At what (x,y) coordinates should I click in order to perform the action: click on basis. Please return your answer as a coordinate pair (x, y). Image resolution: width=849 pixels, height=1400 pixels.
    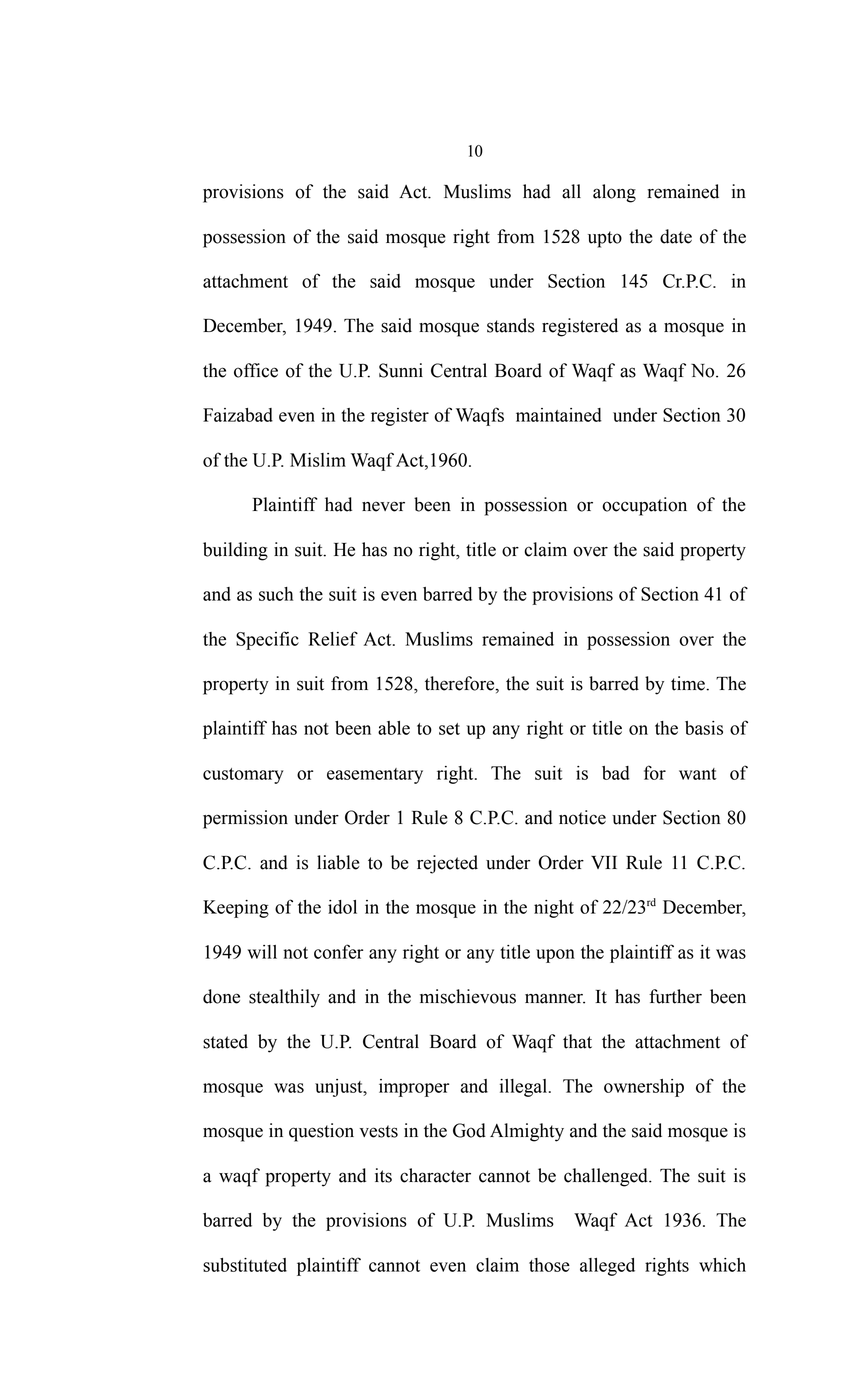
    Looking at the image, I should click on (704, 728).
